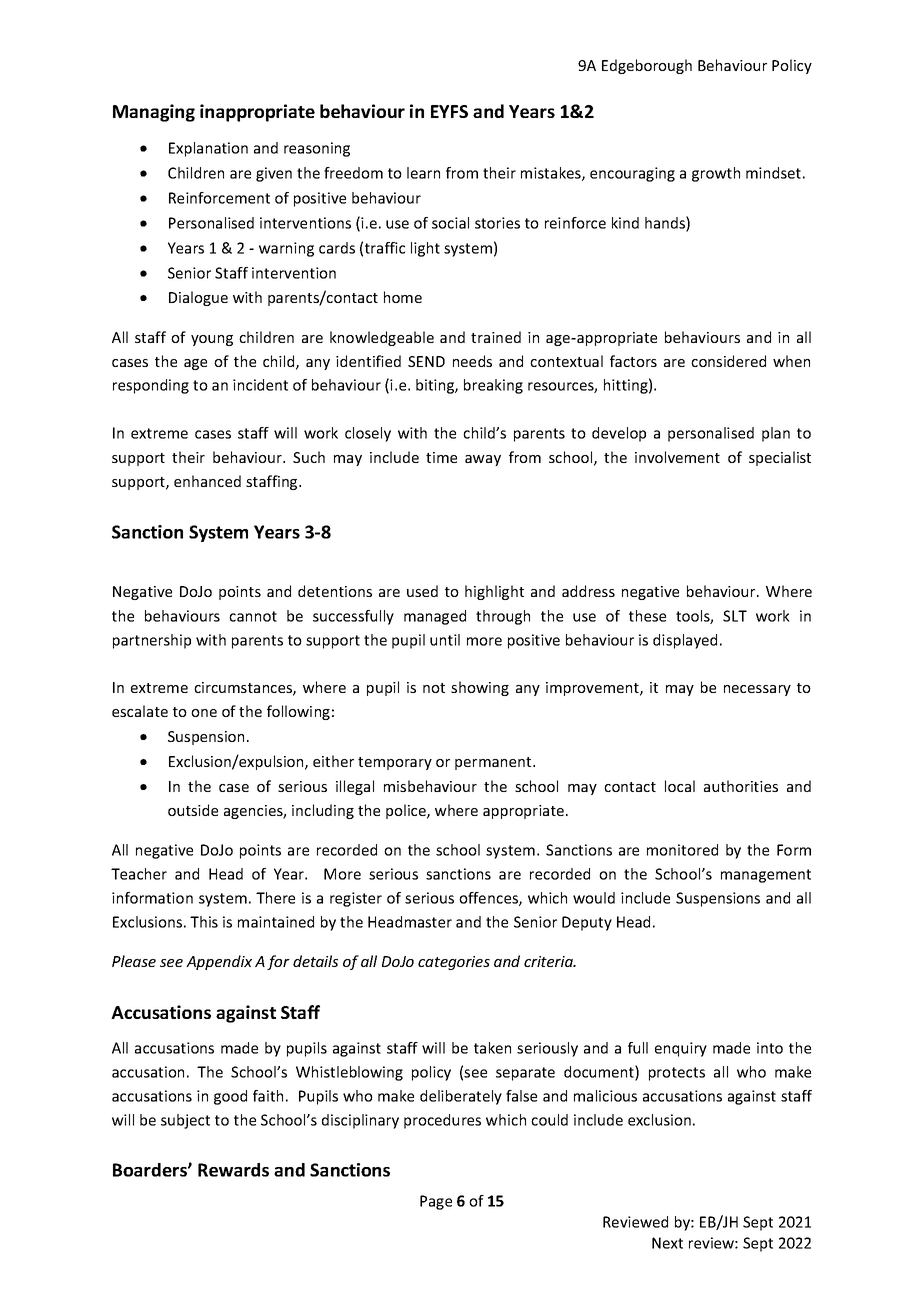  What do you see at coordinates (493, 386) in the page?
I see `breaking` at bounding box center [493, 386].
